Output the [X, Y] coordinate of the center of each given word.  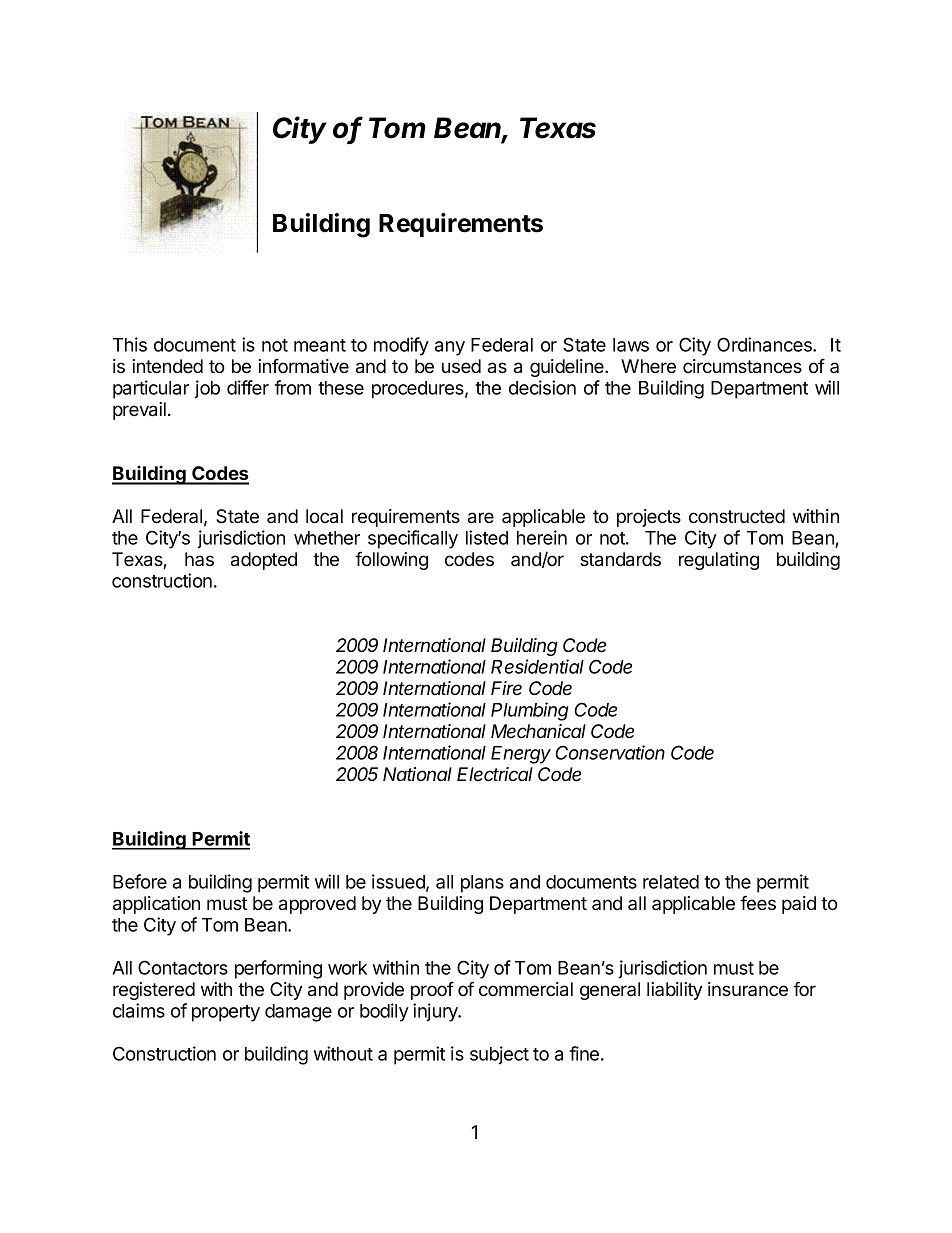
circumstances [742, 366]
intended [167, 366]
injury [436, 1012]
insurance [748, 989]
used [461, 366]
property [226, 1013]
